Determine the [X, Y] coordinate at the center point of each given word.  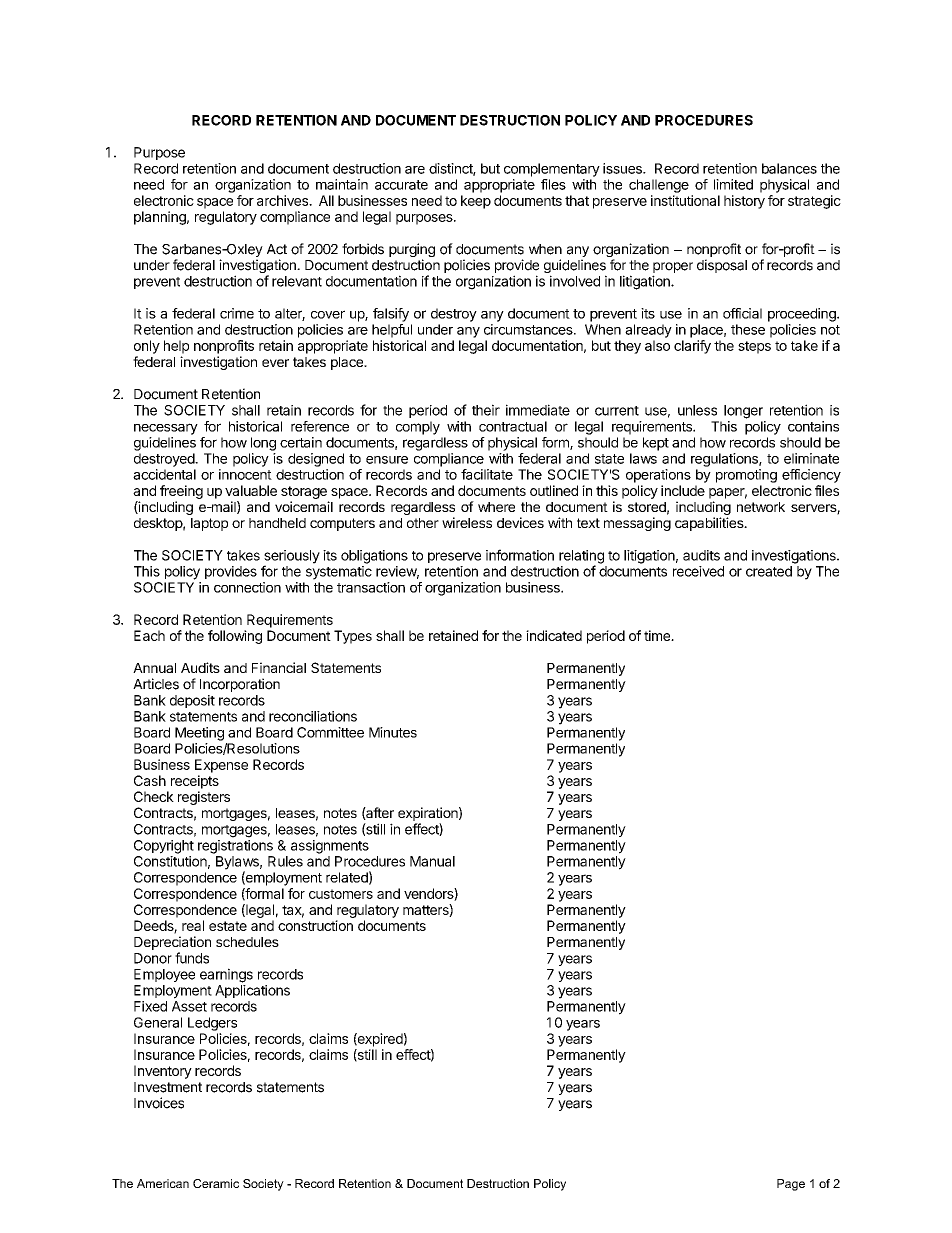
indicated [554, 635]
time [658, 635]
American [163, 1183]
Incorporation [240, 685]
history [744, 202]
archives [283, 200]
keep [476, 202]
